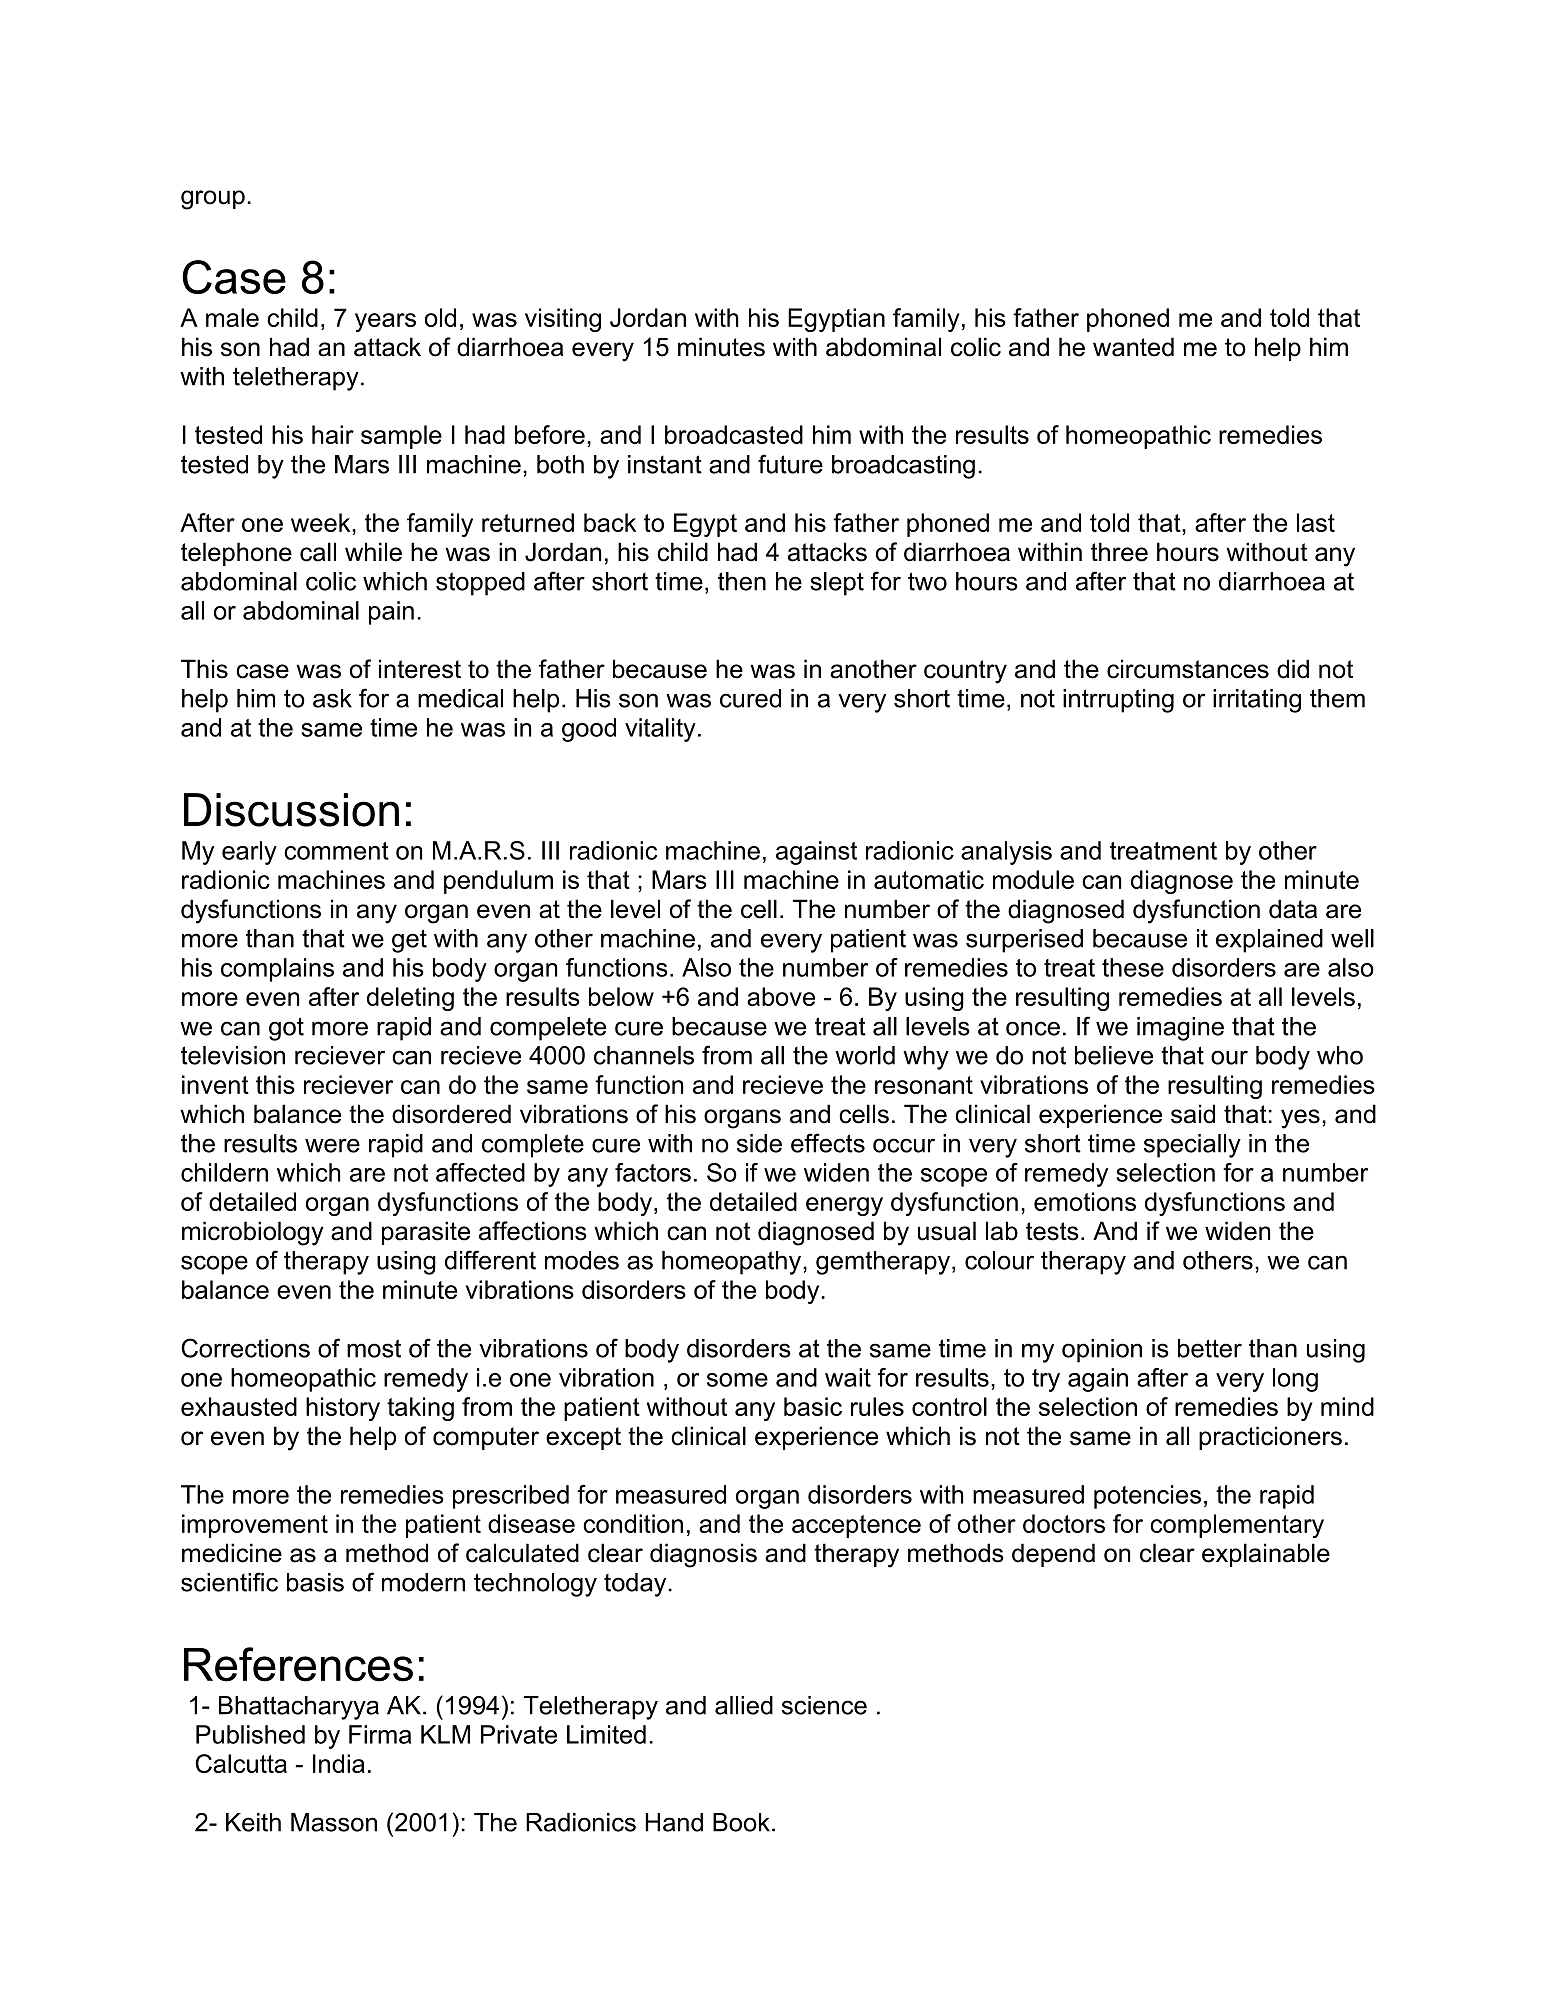 This screenshot has height=2016, width=1558. I want to click on pain, so click(391, 613).
